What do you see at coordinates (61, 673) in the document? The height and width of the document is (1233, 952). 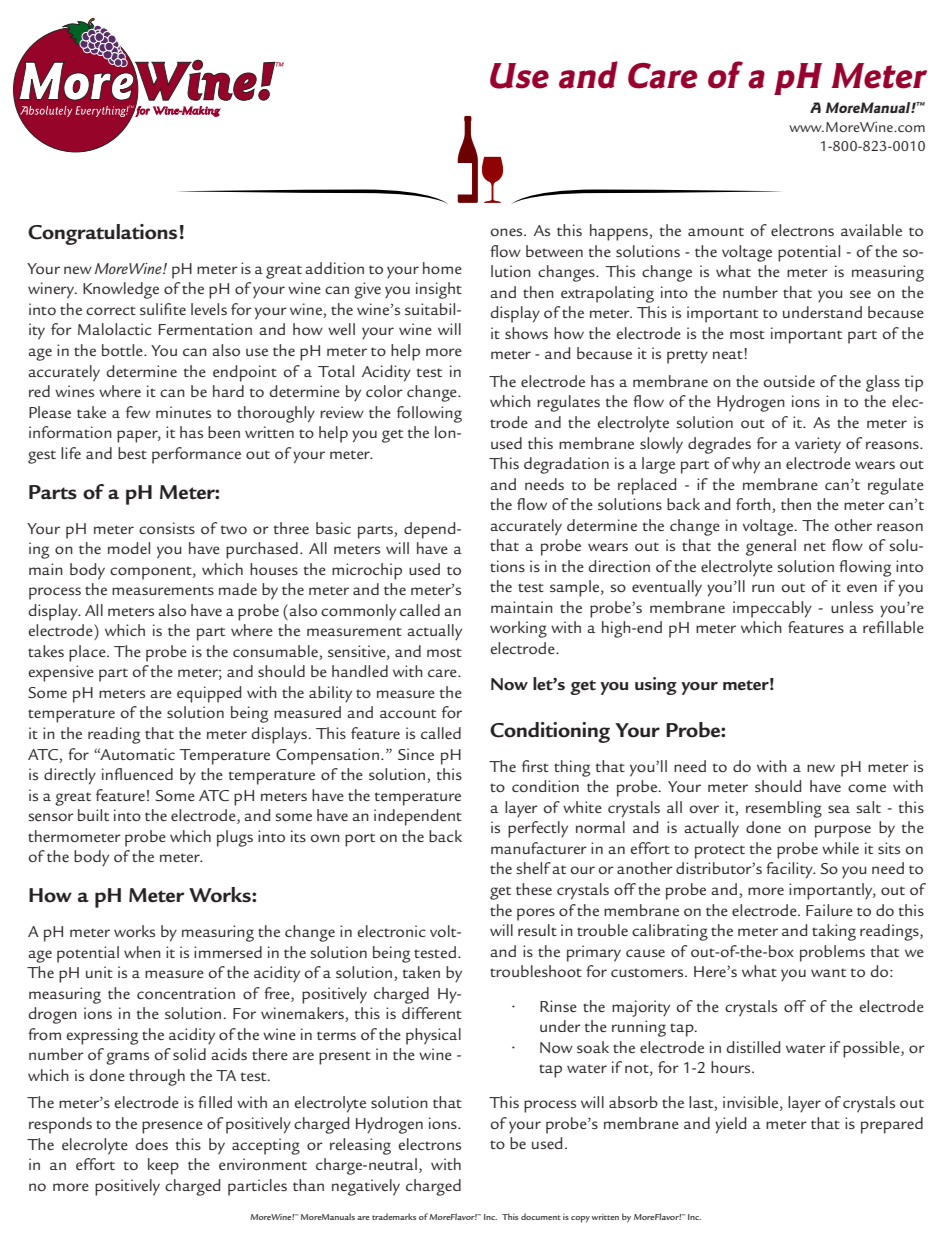 I see `expensive` at bounding box center [61, 673].
